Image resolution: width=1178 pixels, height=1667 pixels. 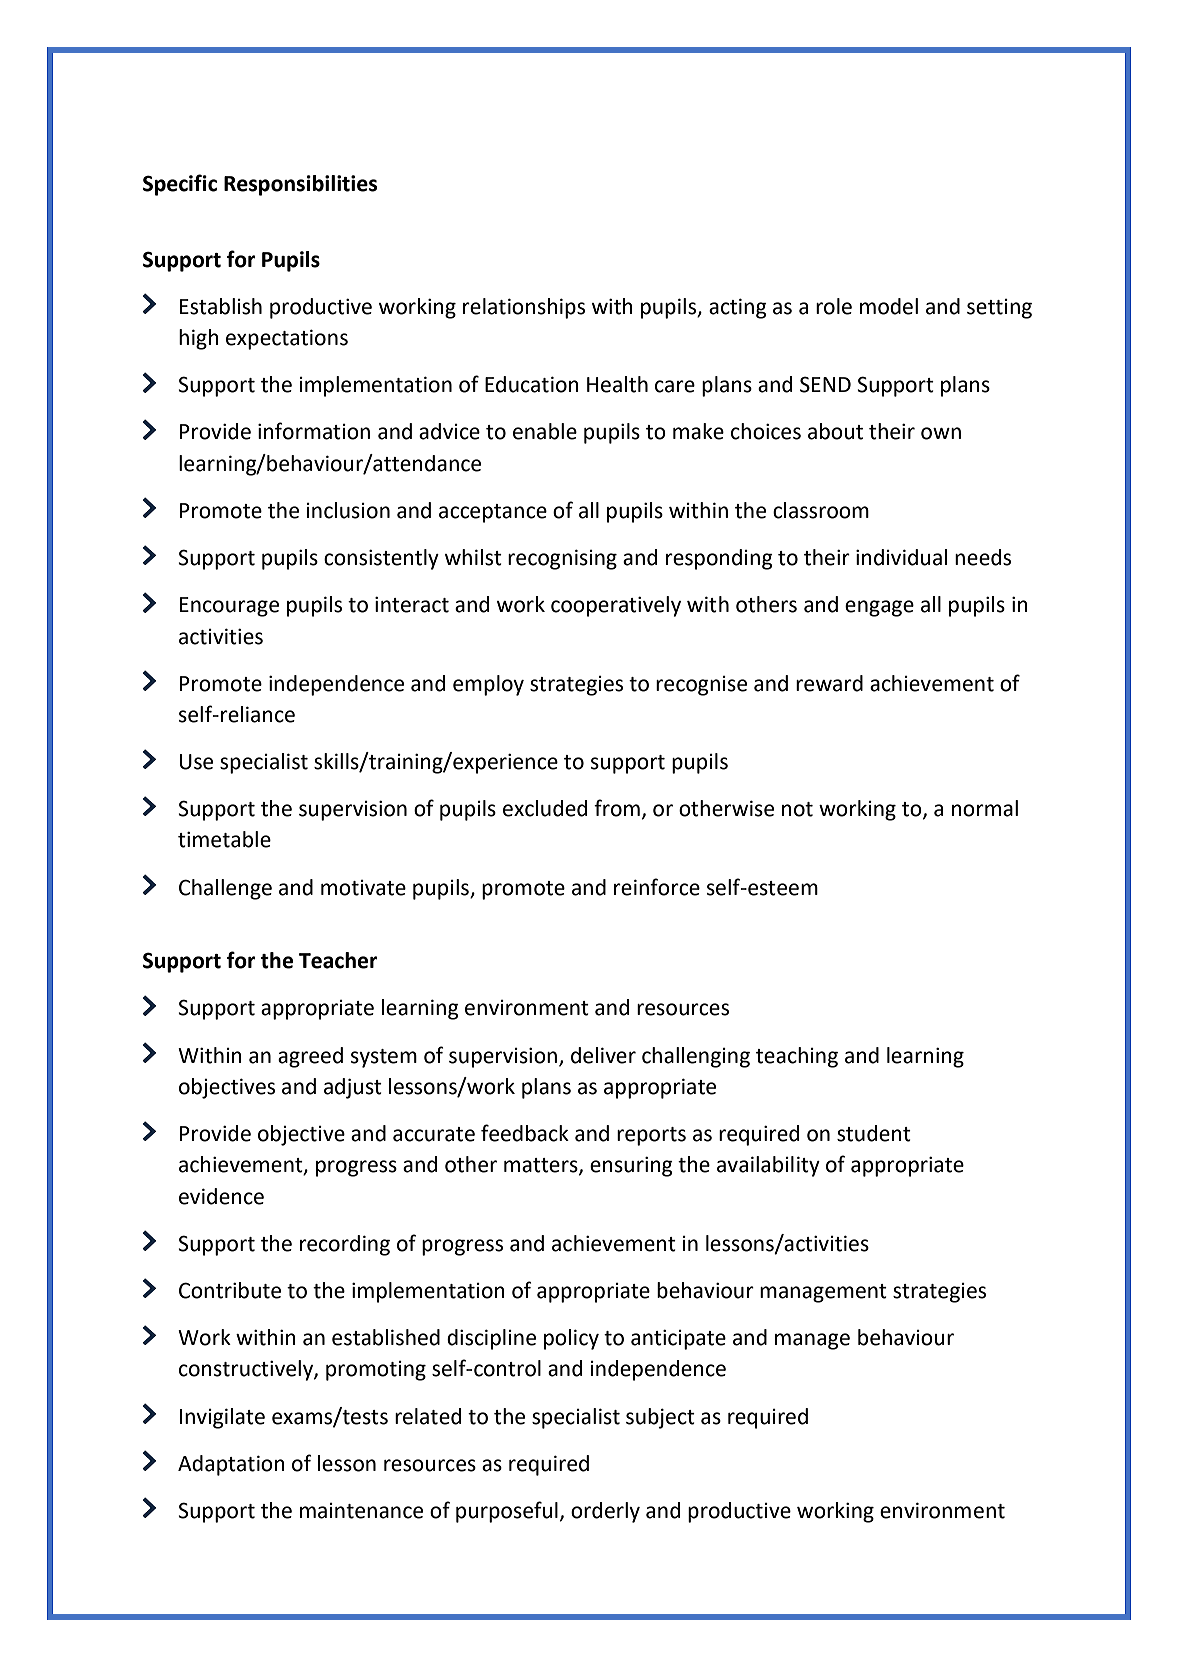 What do you see at coordinates (524, 308) in the page?
I see `relationships` at bounding box center [524, 308].
